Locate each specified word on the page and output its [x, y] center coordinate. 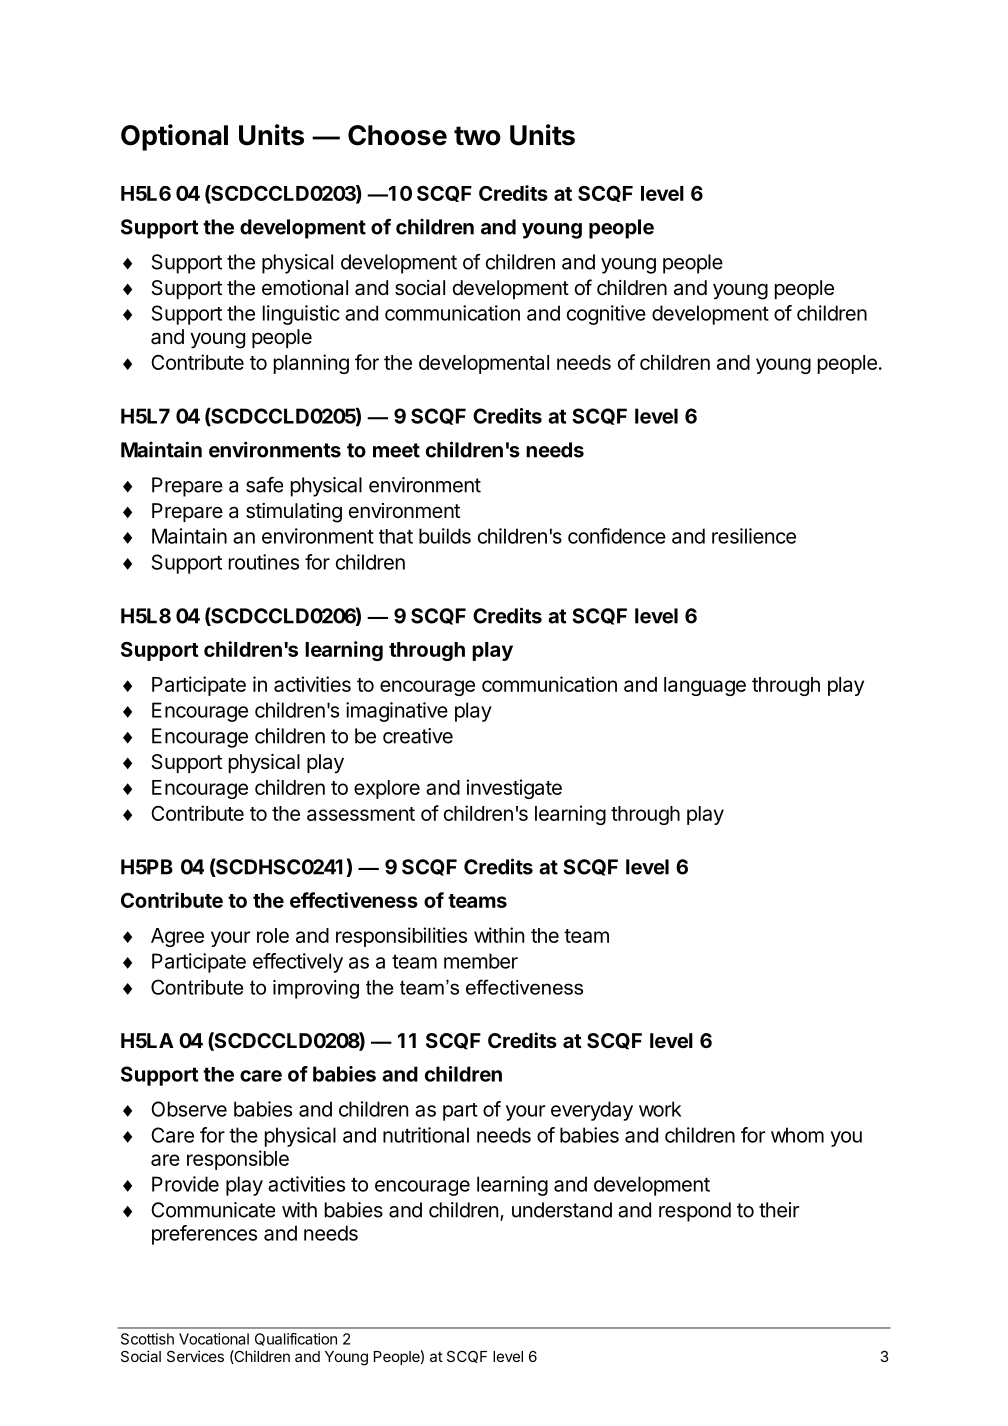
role [273, 935]
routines [264, 562]
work [660, 1109]
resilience [754, 536]
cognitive [606, 315]
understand [562, 1210]
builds [445, 536]
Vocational [214, 1339]
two [477, 136]
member [481, 961]
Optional [174, 137]
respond [695, 1212]
